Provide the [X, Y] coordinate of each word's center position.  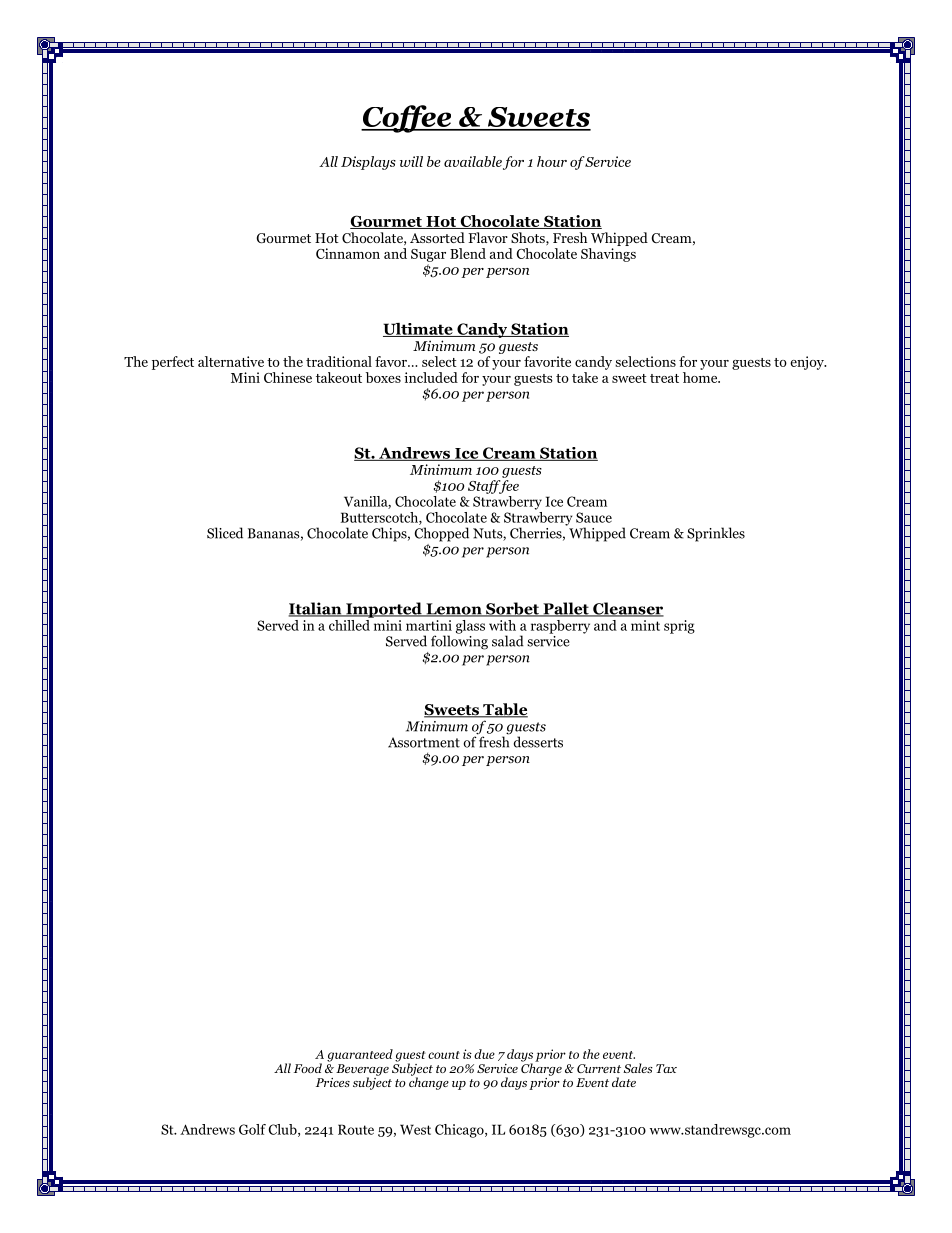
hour [552, 161]
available [473, 161]
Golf [252, 1129]
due [484, 1054]
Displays [368, 163]
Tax [666, 1068]
